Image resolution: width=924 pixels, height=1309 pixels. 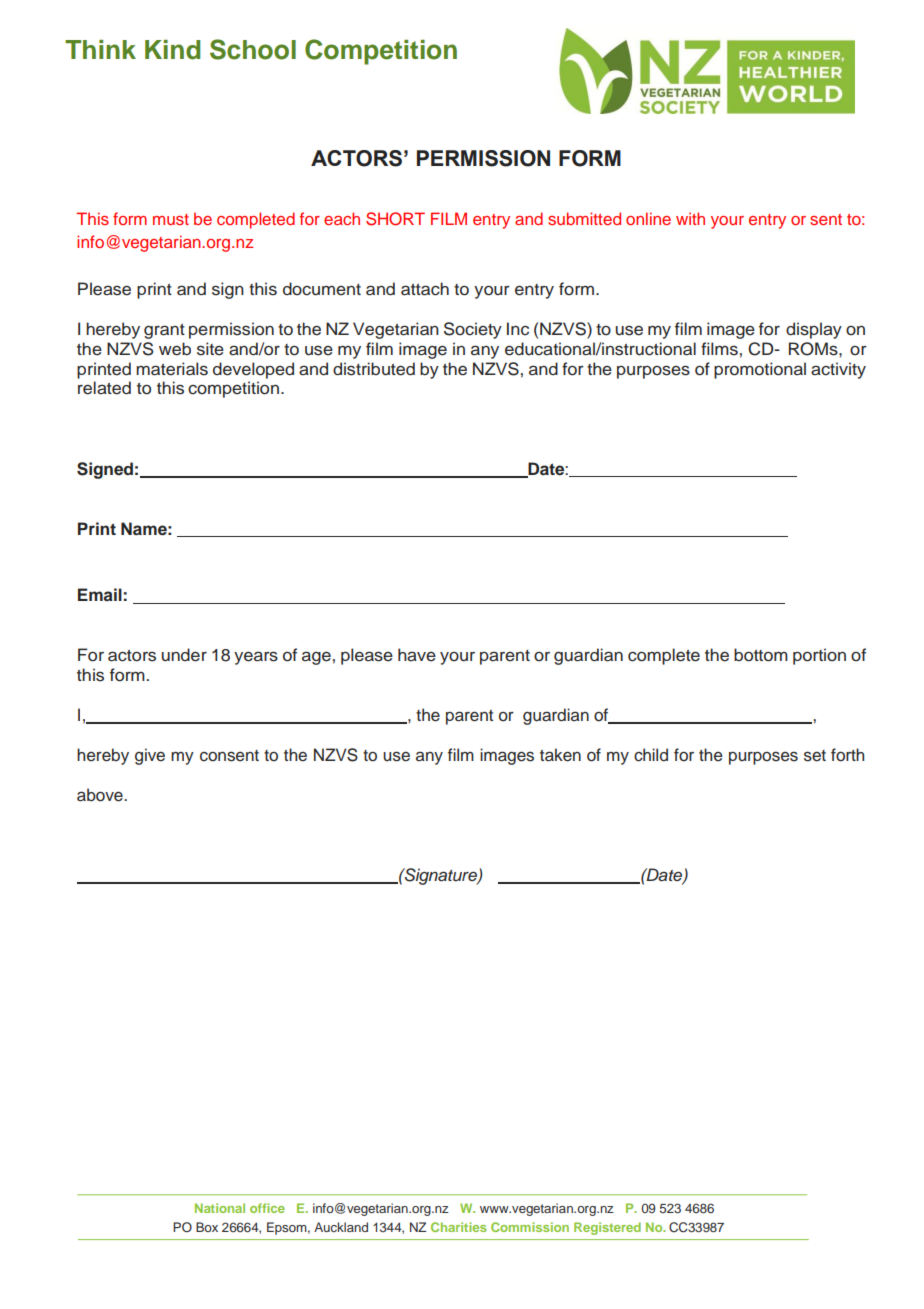 What do you see at coordinates (395, 219) in the screenshot?
I see `SHORT` at bounding box center [395, 219].
